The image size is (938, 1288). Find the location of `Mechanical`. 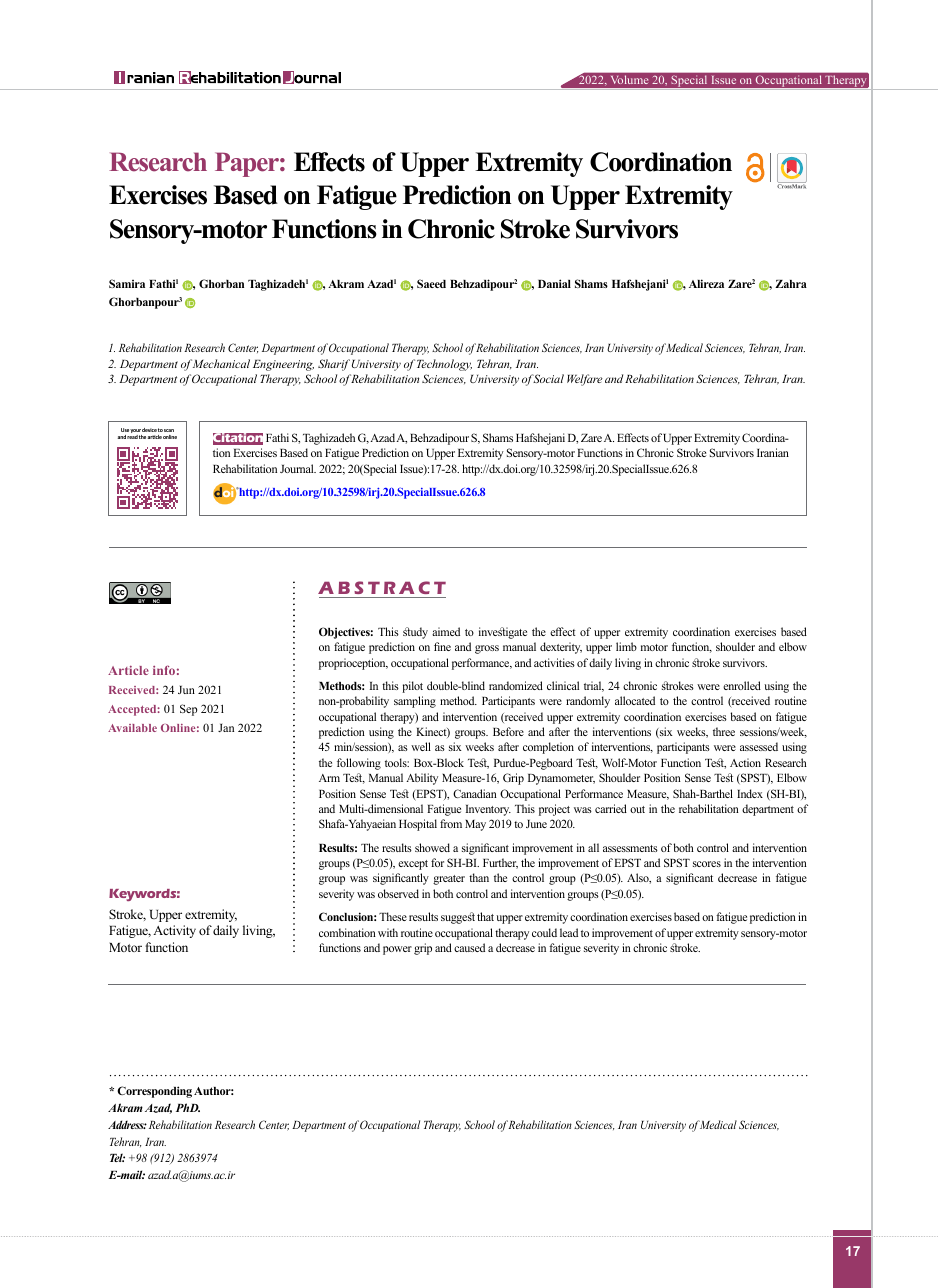

Mechanical is located at coordinates (221, 363).
